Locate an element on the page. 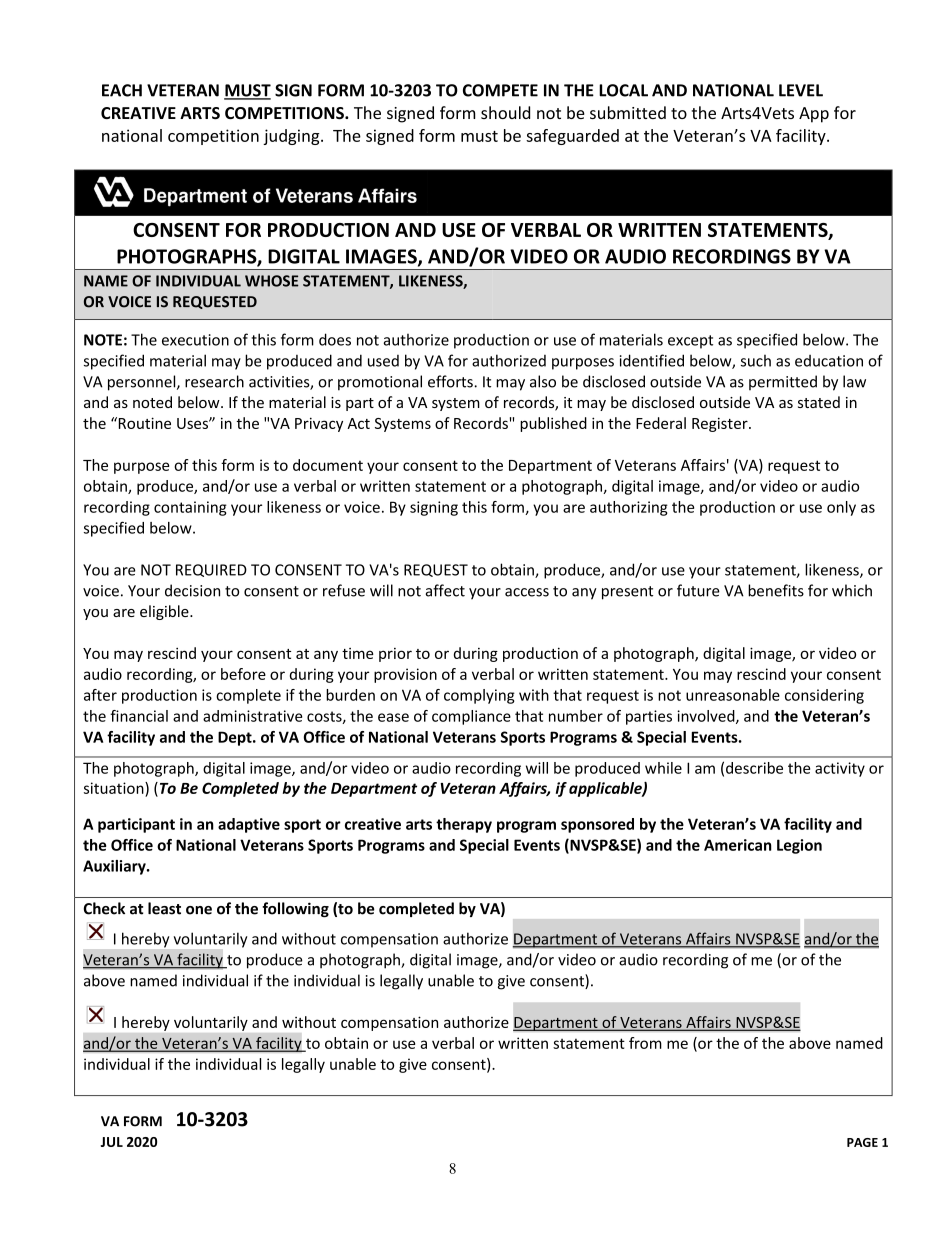 The image size is (952, 1233). situation is located at coordinates (115, 788).
